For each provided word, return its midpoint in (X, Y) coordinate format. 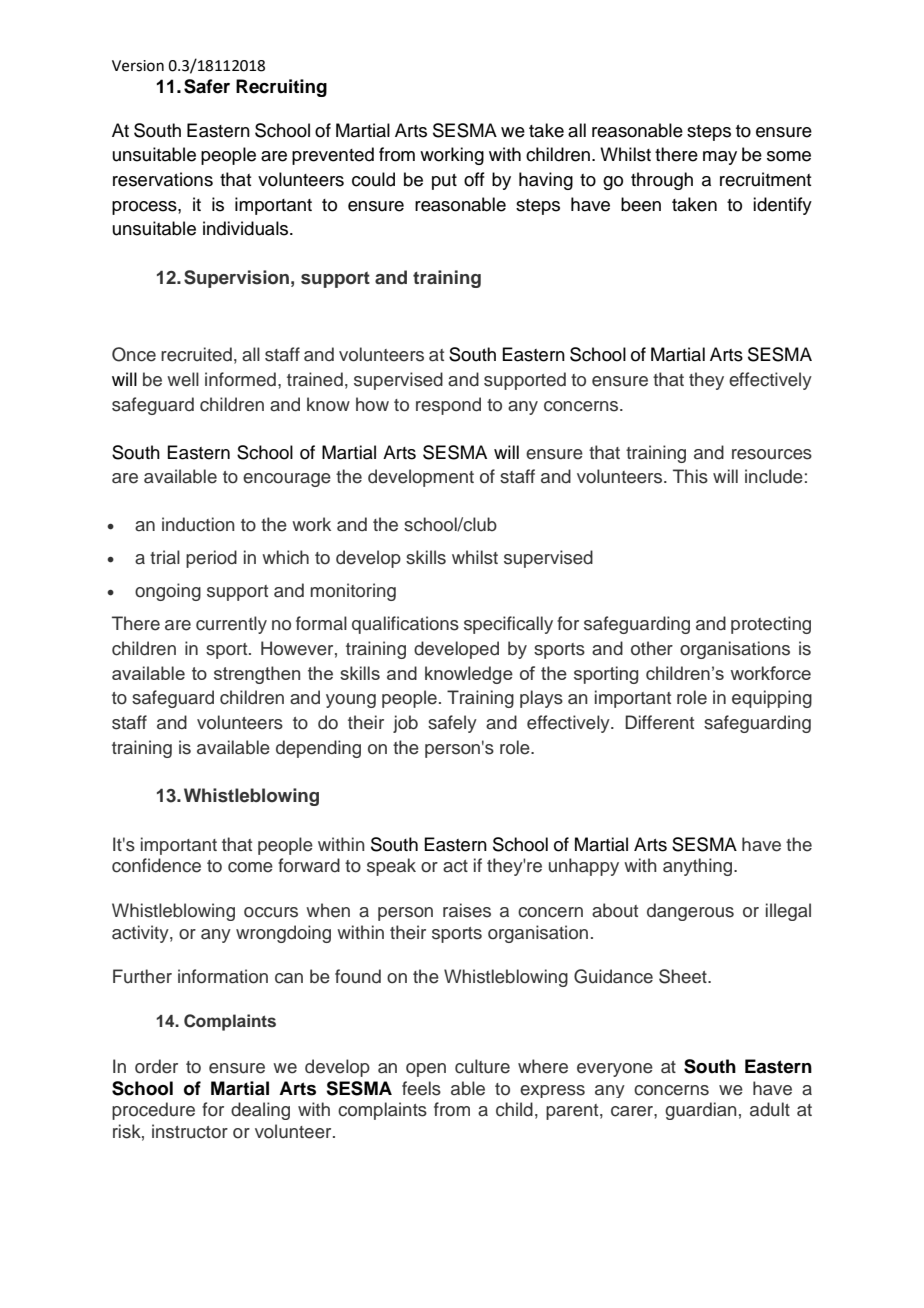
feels (421, 1088)
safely (452, 724)
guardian (701, 1111)
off (474, 179)
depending (318, 749)
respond (448, 406)
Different (659, 722)
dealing (260, 1111)
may (720, 158)
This (690, 476)
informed (240, 379)
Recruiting (281, 88)
